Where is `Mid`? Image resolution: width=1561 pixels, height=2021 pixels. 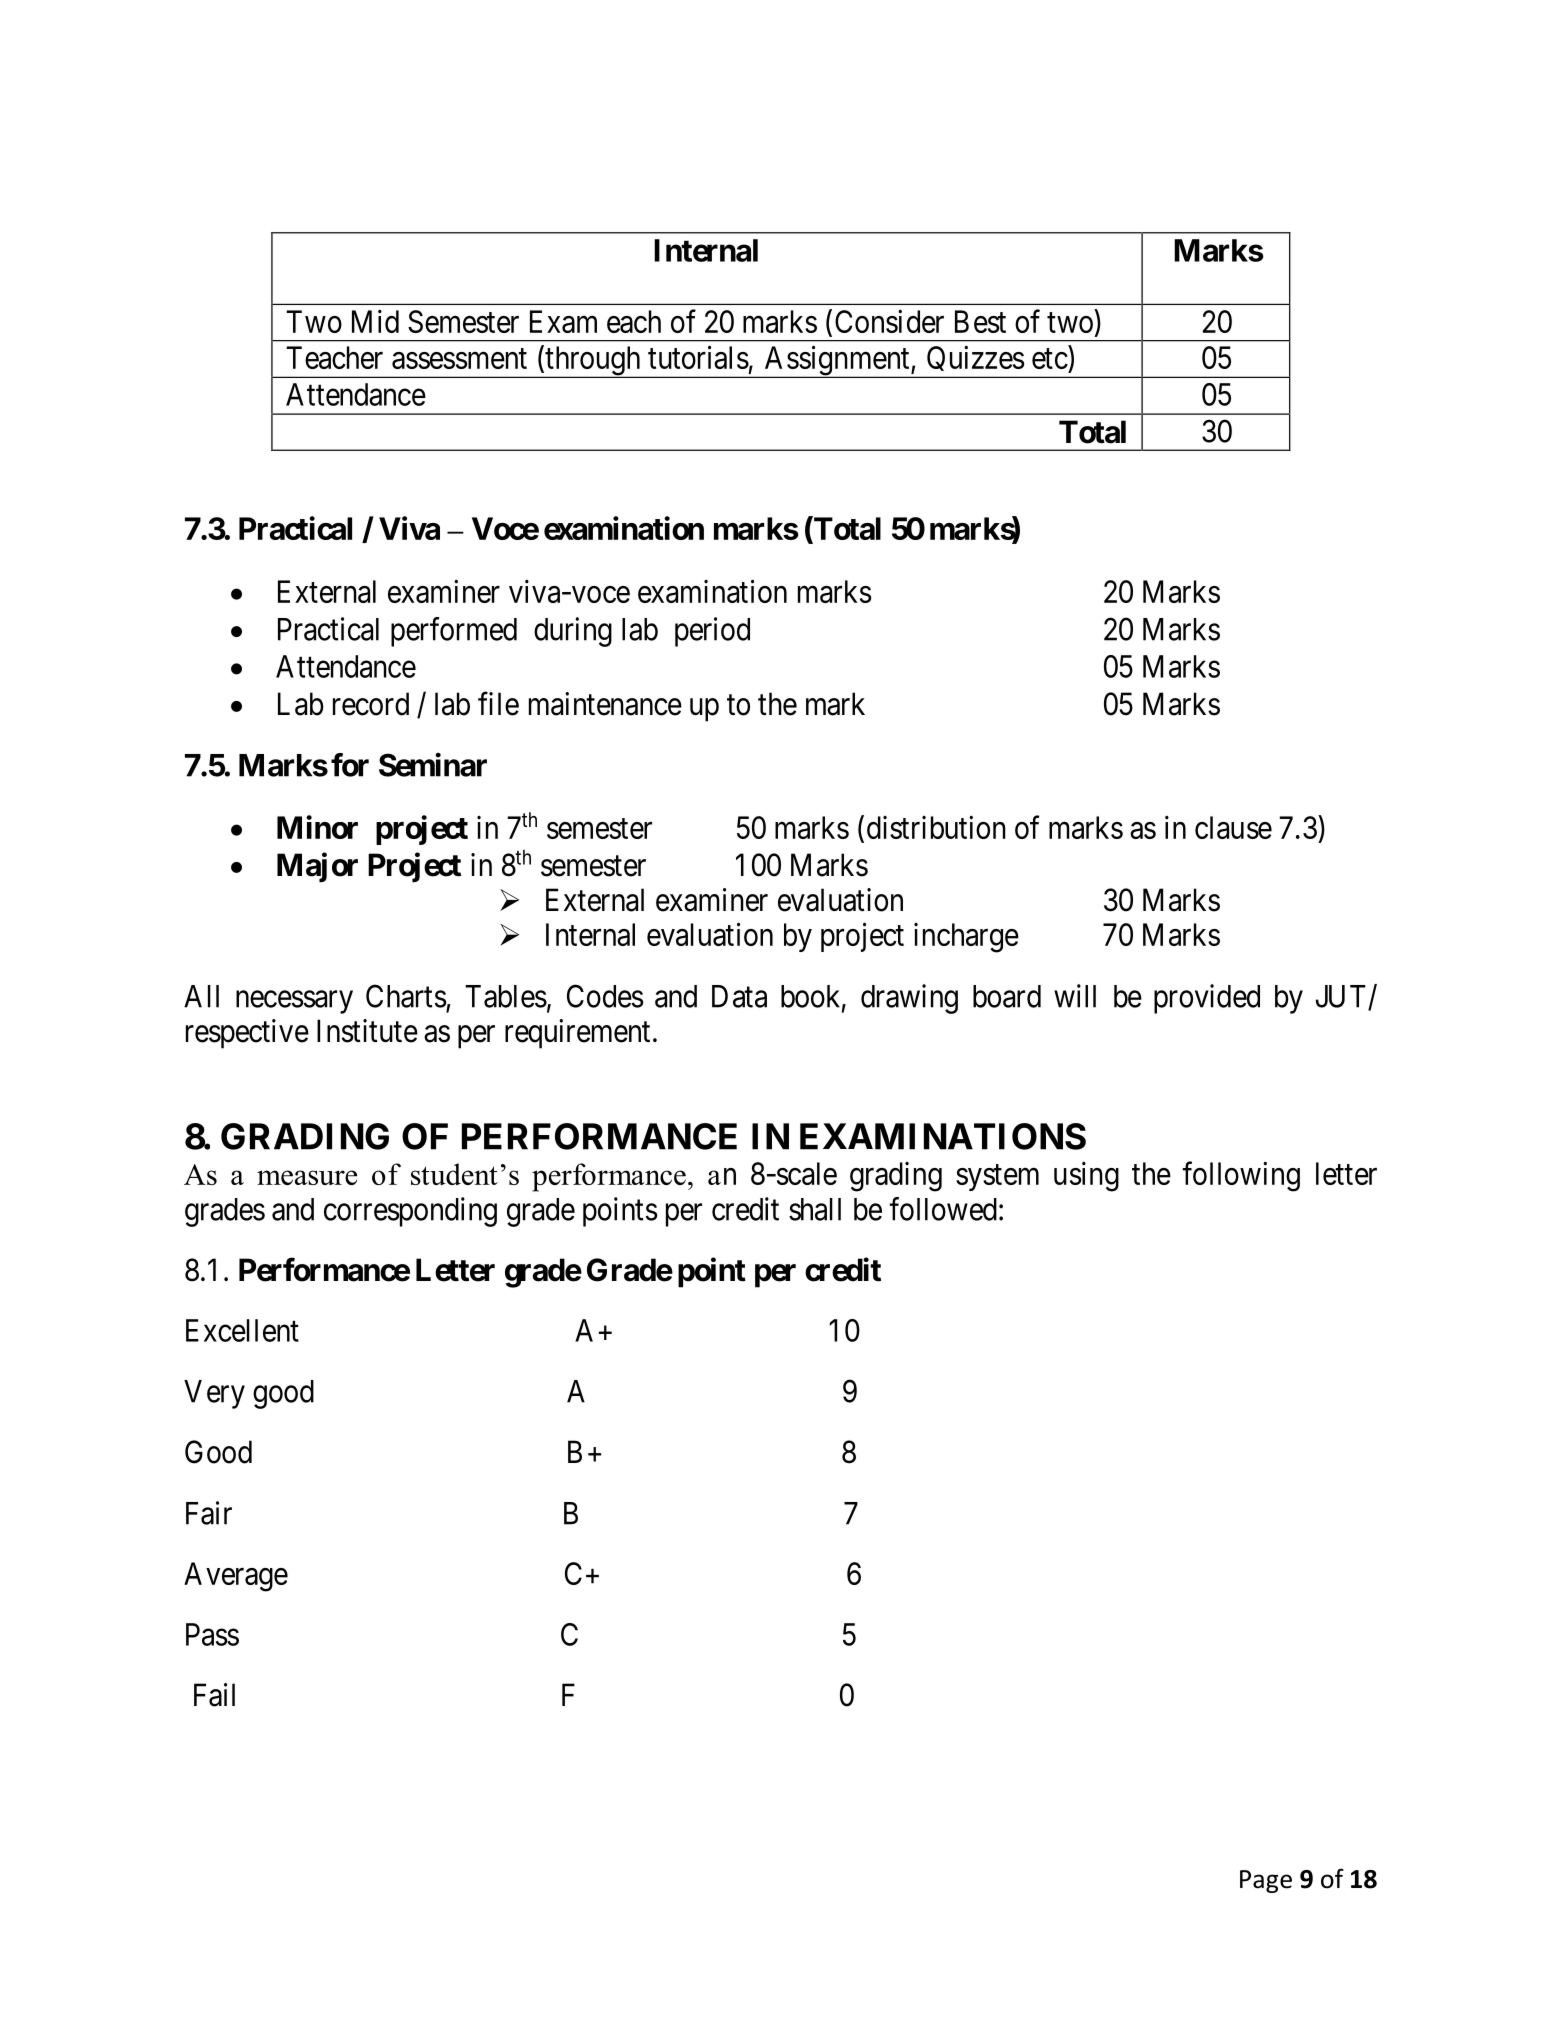
Mid is located at coordinates (375, 321).
